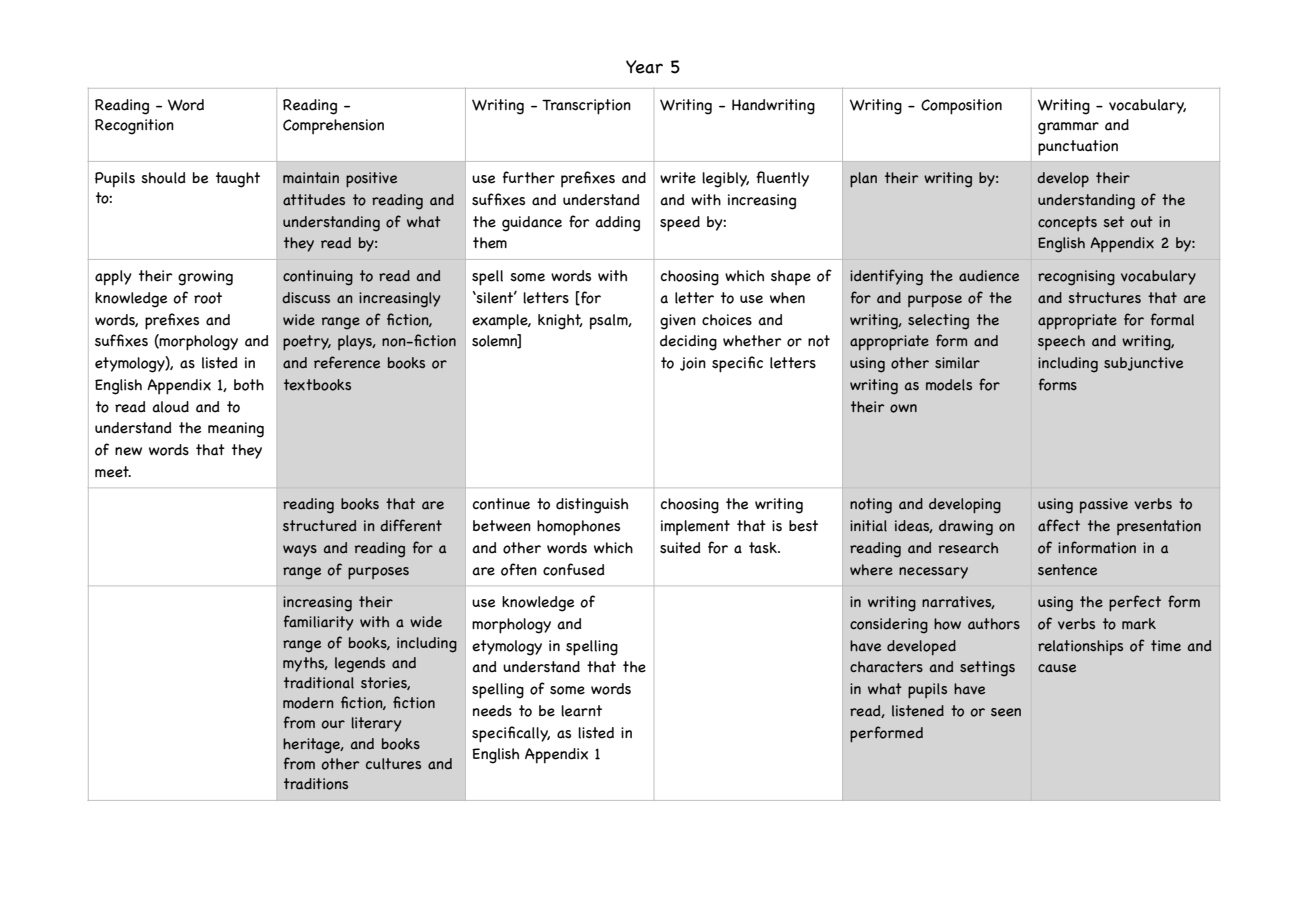  Describe the element at coordinates (1006, 712) in the page. I see `seen` at that location.
